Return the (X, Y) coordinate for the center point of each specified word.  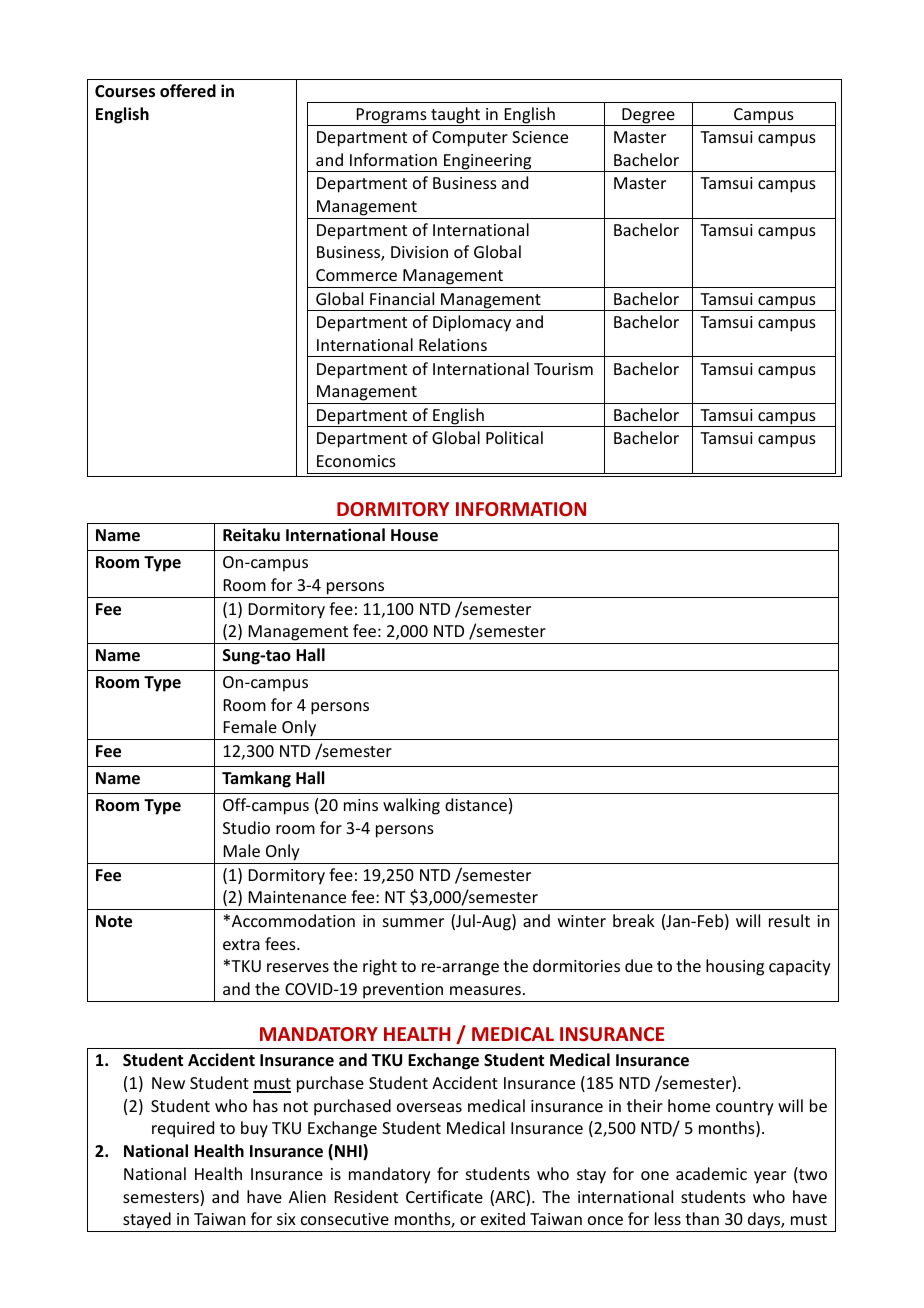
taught (455, 116)
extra (241, 944)
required (183, 1129)
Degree (648, 117)
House (414, 535)
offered (188, 91)
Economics (356, 461)
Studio (246, 827)
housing (735, 967)
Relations (453, 344)
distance (476, 804)
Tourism (563, 369)
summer (413, 922)
